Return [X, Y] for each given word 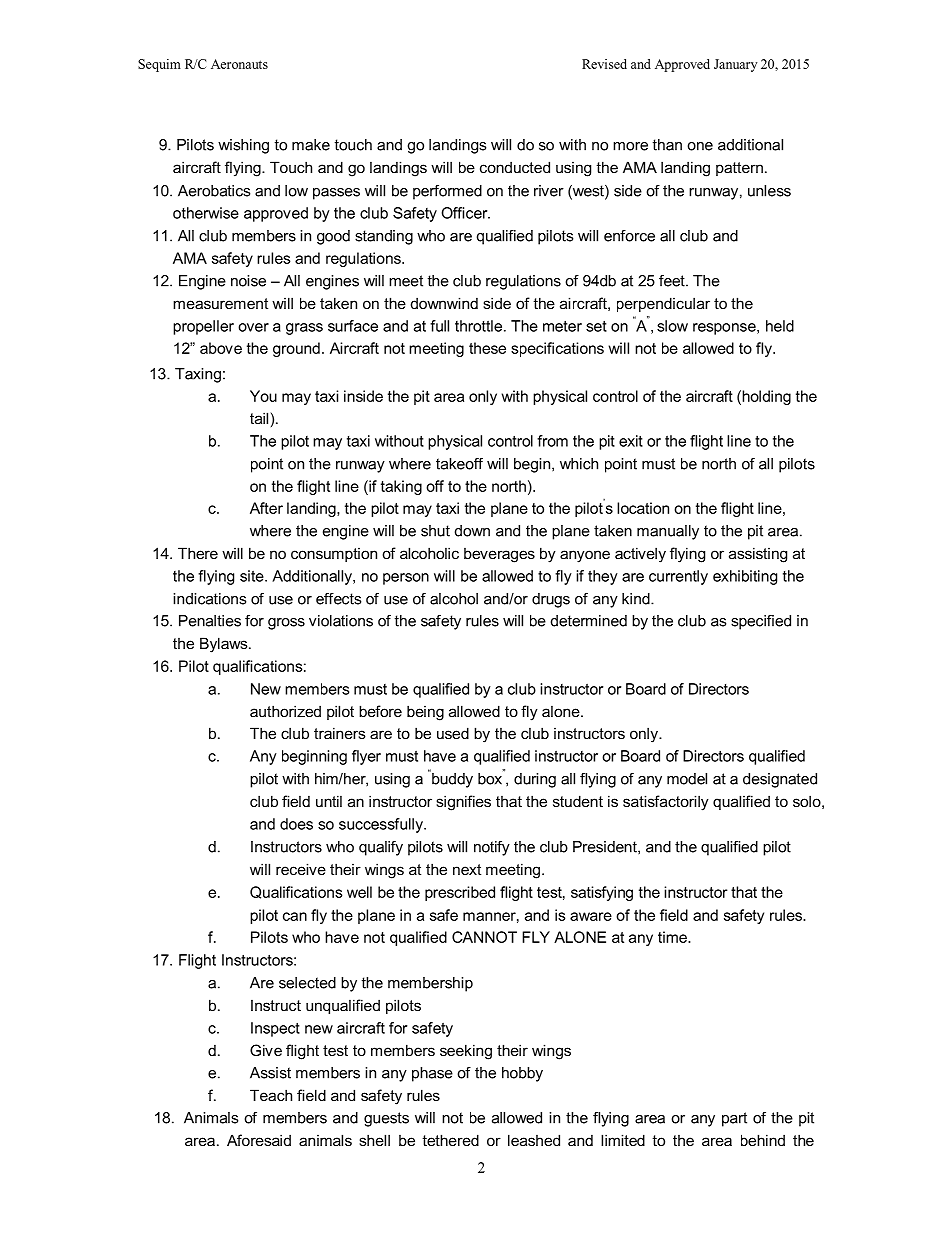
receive [301, 869]
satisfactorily [666, 803]
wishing [243, 146]
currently [678, 577]
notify [492, 848]
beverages [499, 555]
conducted [515, 167]
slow [672, 326]
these [487, 348]
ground [296, 349]
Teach [271, 1095]
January [735, 65]
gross [286, 624]
